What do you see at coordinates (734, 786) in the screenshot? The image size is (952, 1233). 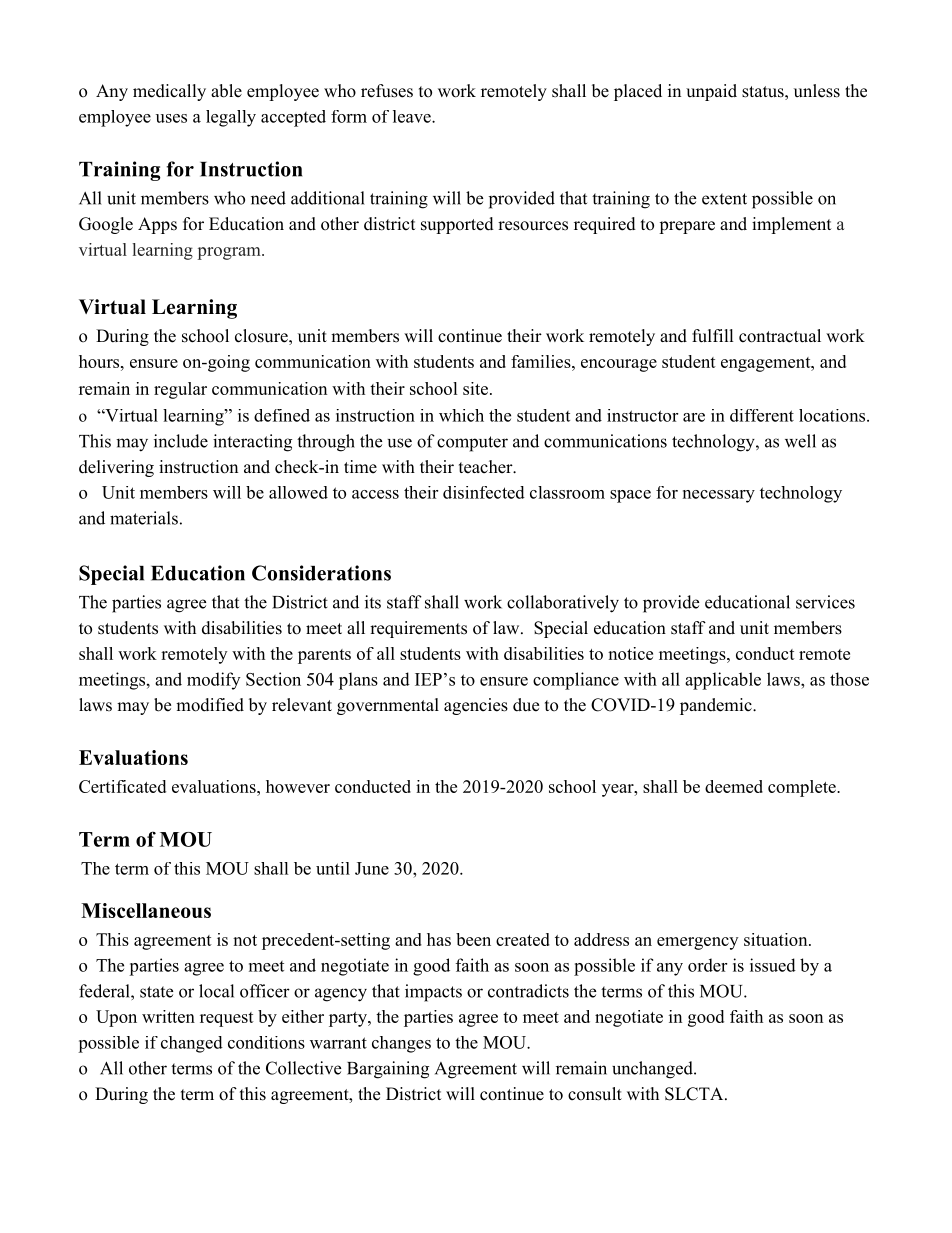 I see `deemed` at bounding box center [734, 786].
